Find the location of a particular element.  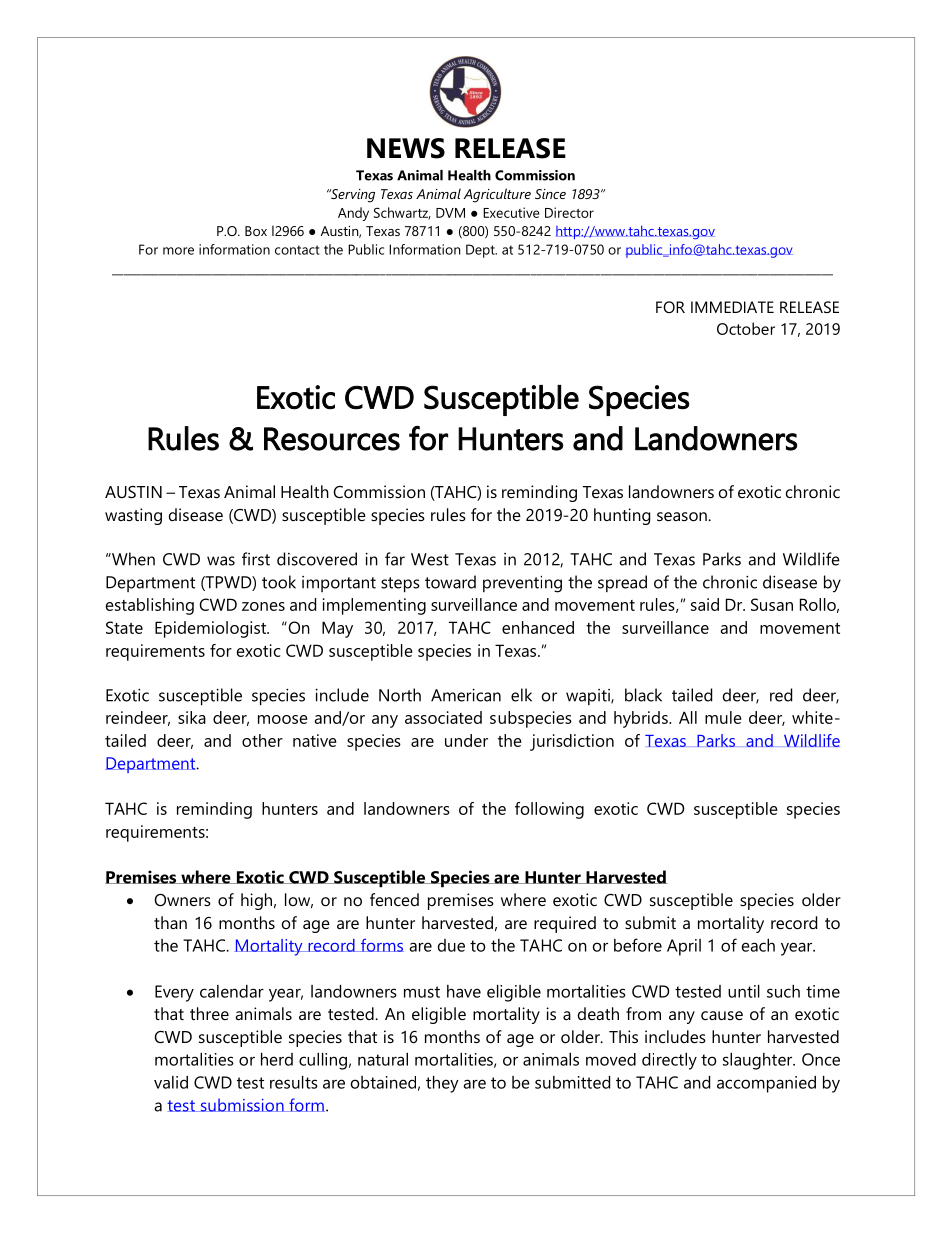

Box is located at coordinates (256, 231).
